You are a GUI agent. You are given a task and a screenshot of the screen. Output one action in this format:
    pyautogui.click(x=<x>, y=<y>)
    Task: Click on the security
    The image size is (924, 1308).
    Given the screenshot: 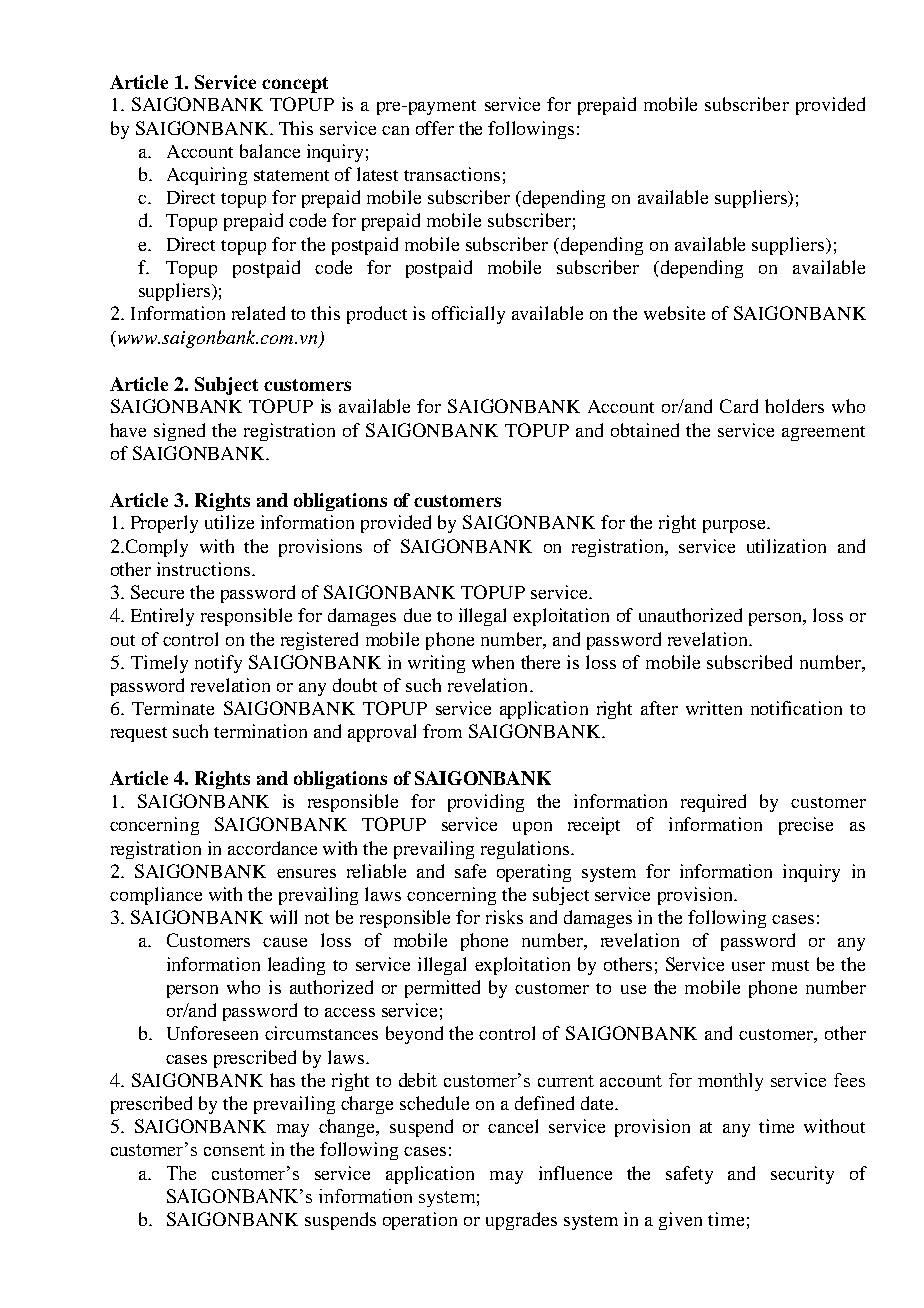 What is the action you would take?
    pyautogui.click(x=802, y=1175)
